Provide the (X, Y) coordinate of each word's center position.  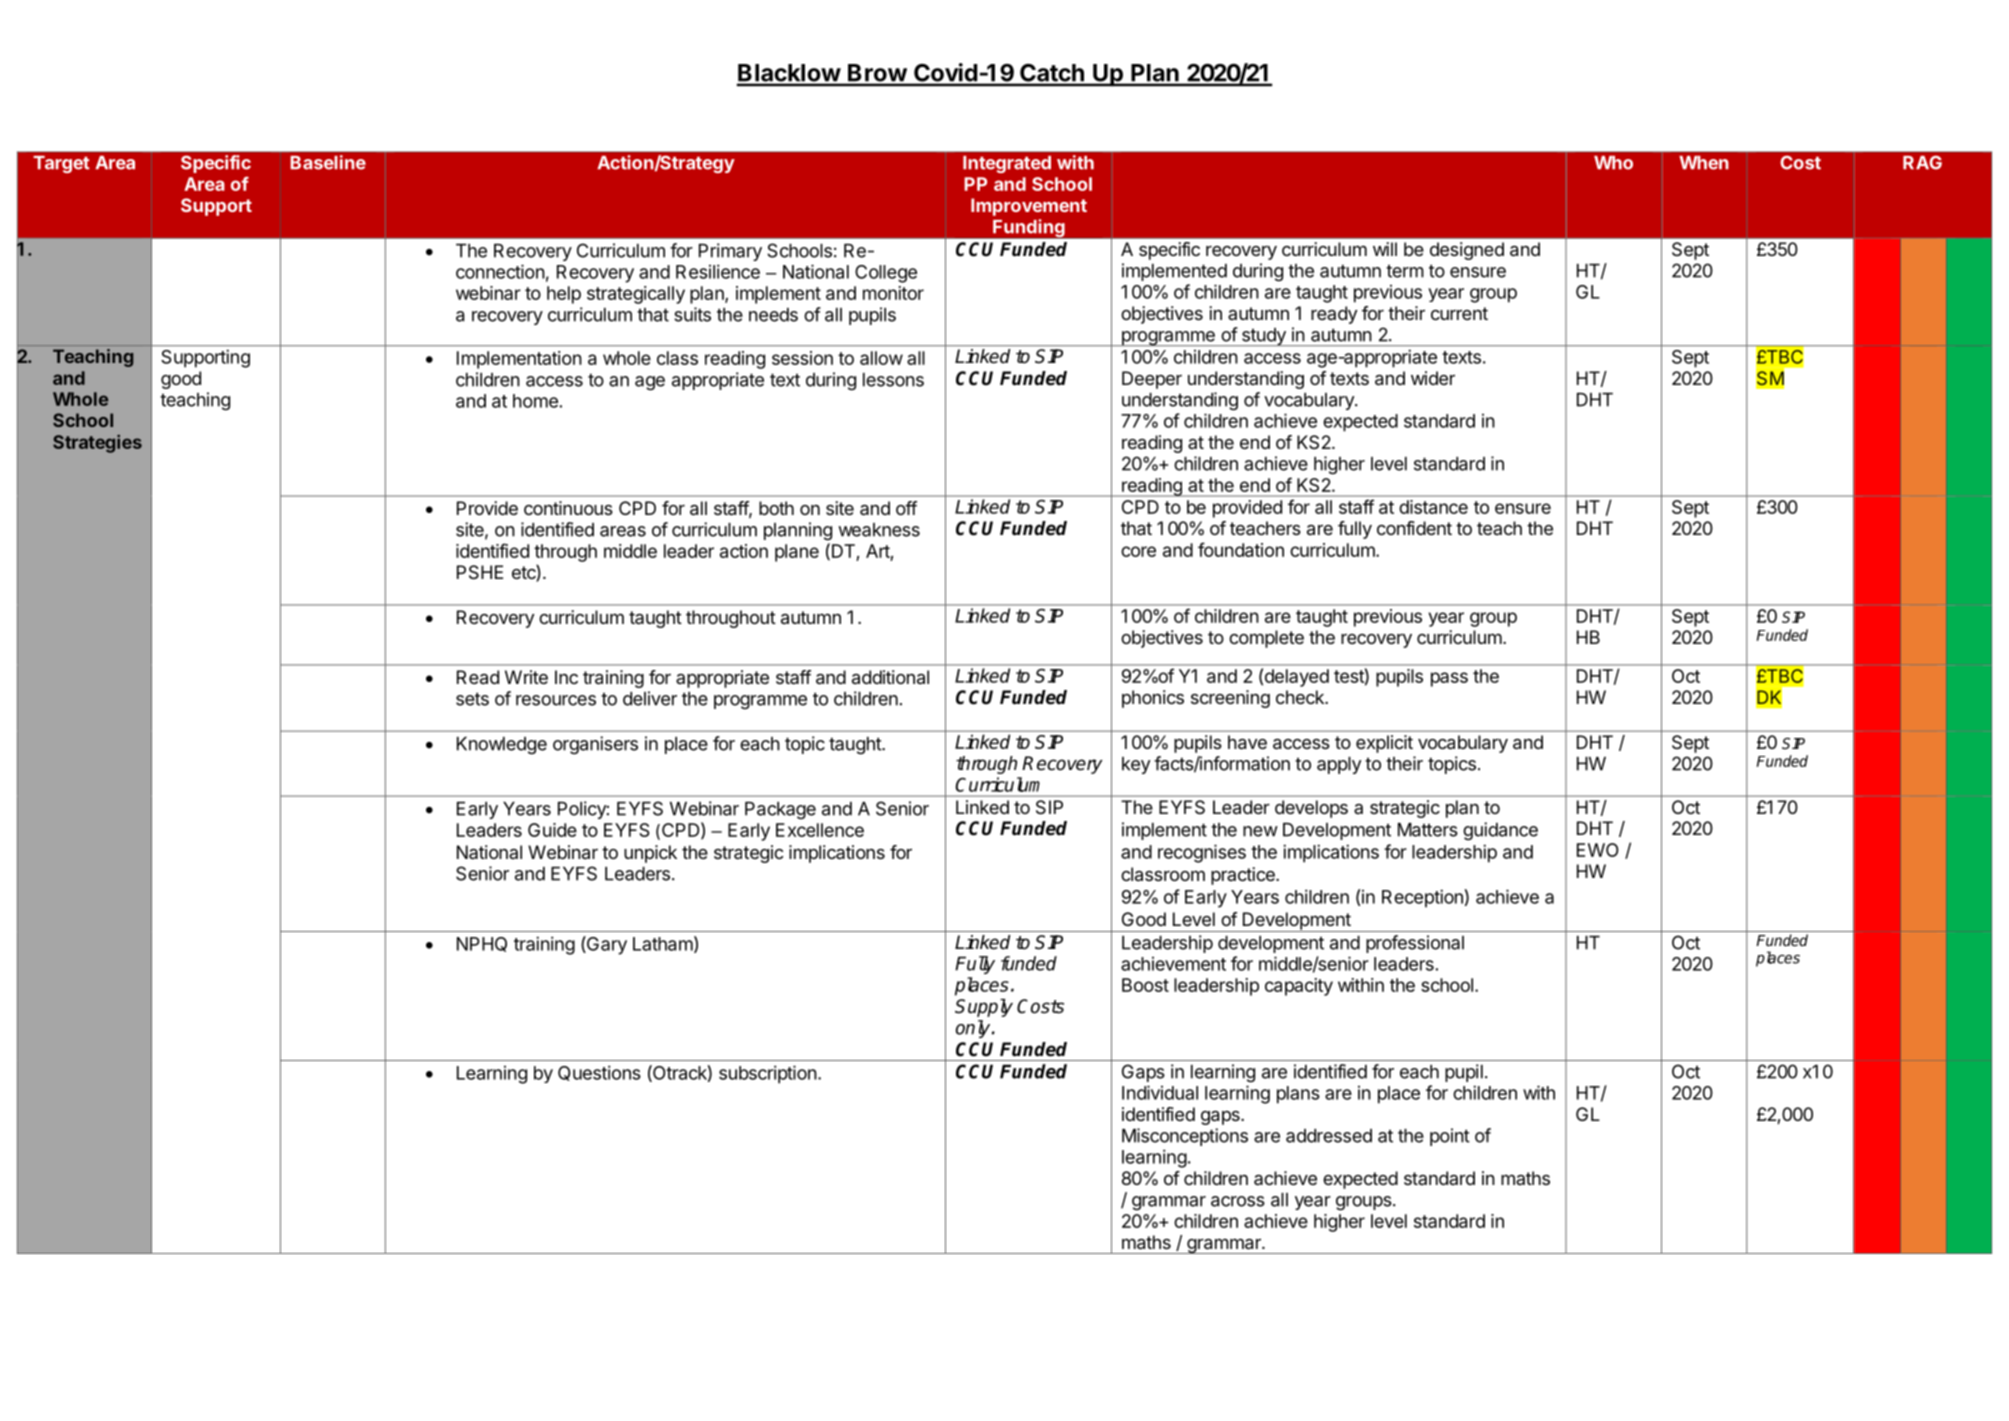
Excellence (820, 830)
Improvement (1029, 207)
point (1450, 1137)
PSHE (480, 572)
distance (1433, 507)
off (906, 508)
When (1704, 163)
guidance (1500, 831)
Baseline (328, 162)
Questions (599, 1073)
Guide (552, 830)
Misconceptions (1185, 1137)
